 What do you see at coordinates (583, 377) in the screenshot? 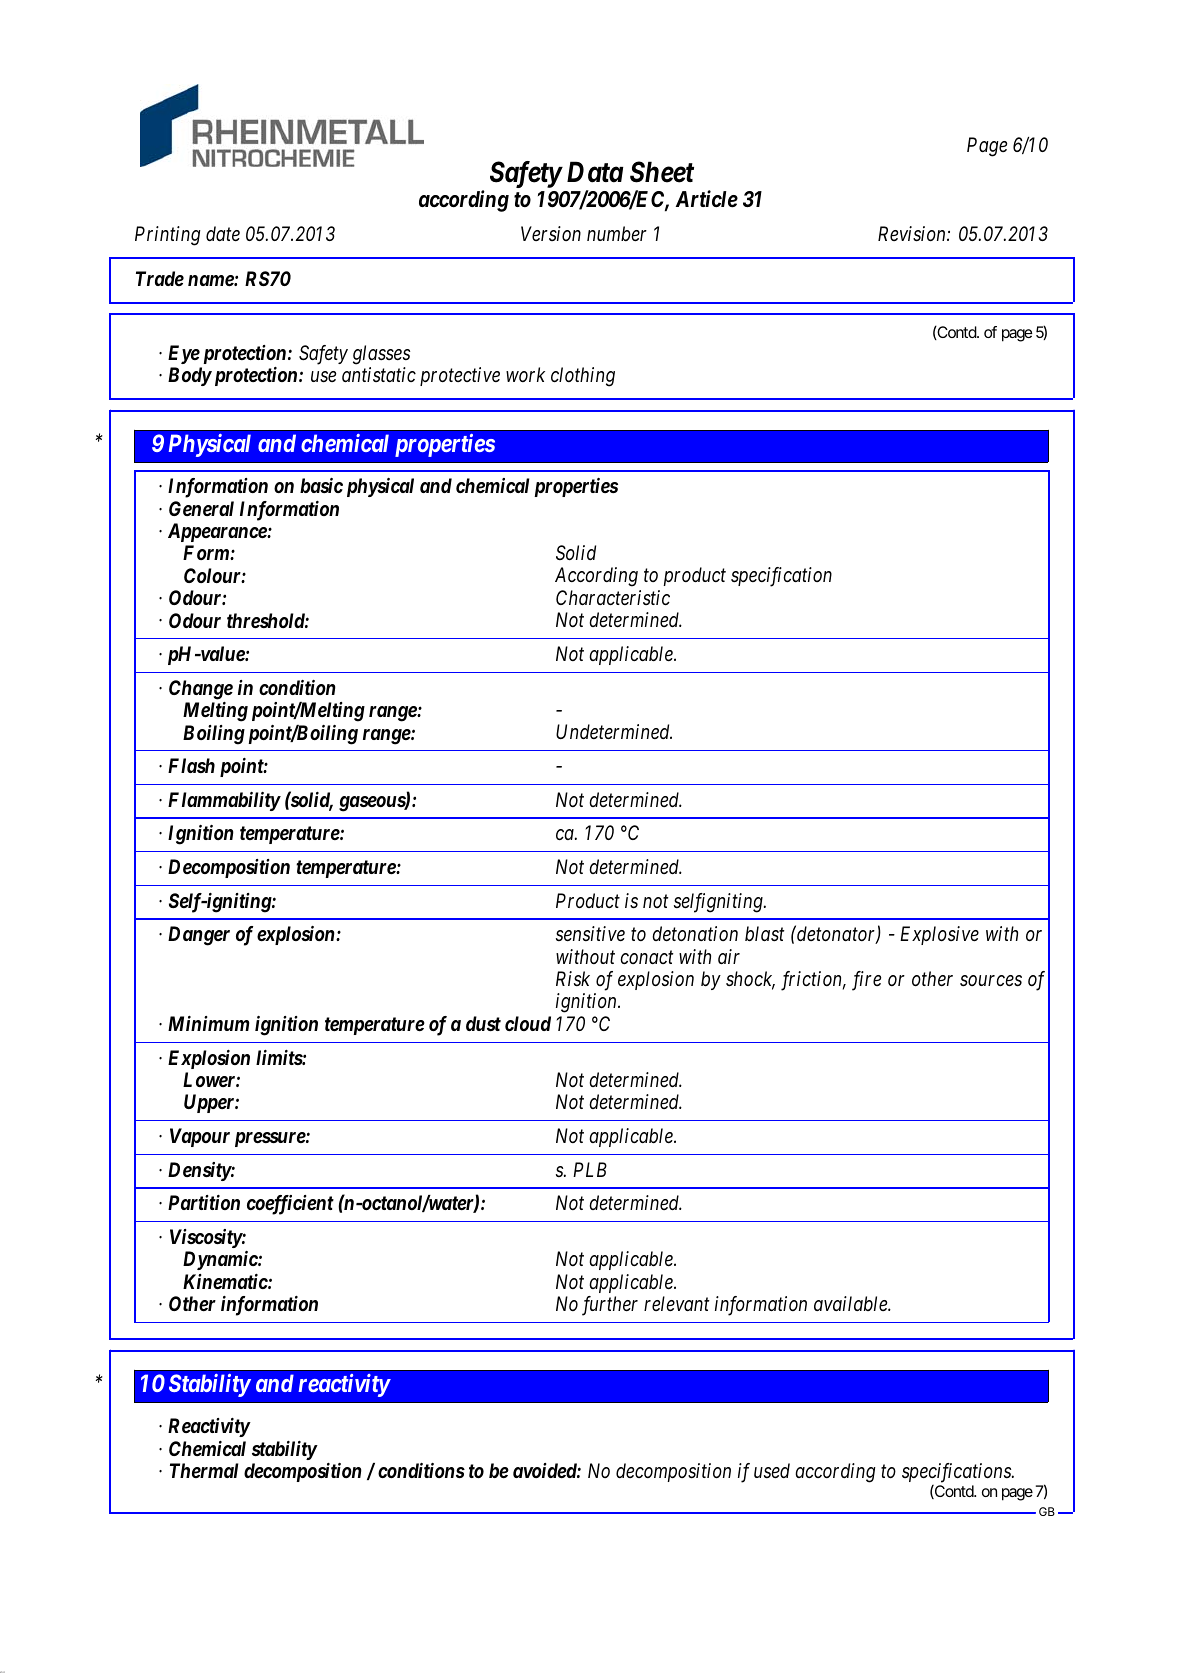
I see `clothing` at bounding box center [583, 377].
